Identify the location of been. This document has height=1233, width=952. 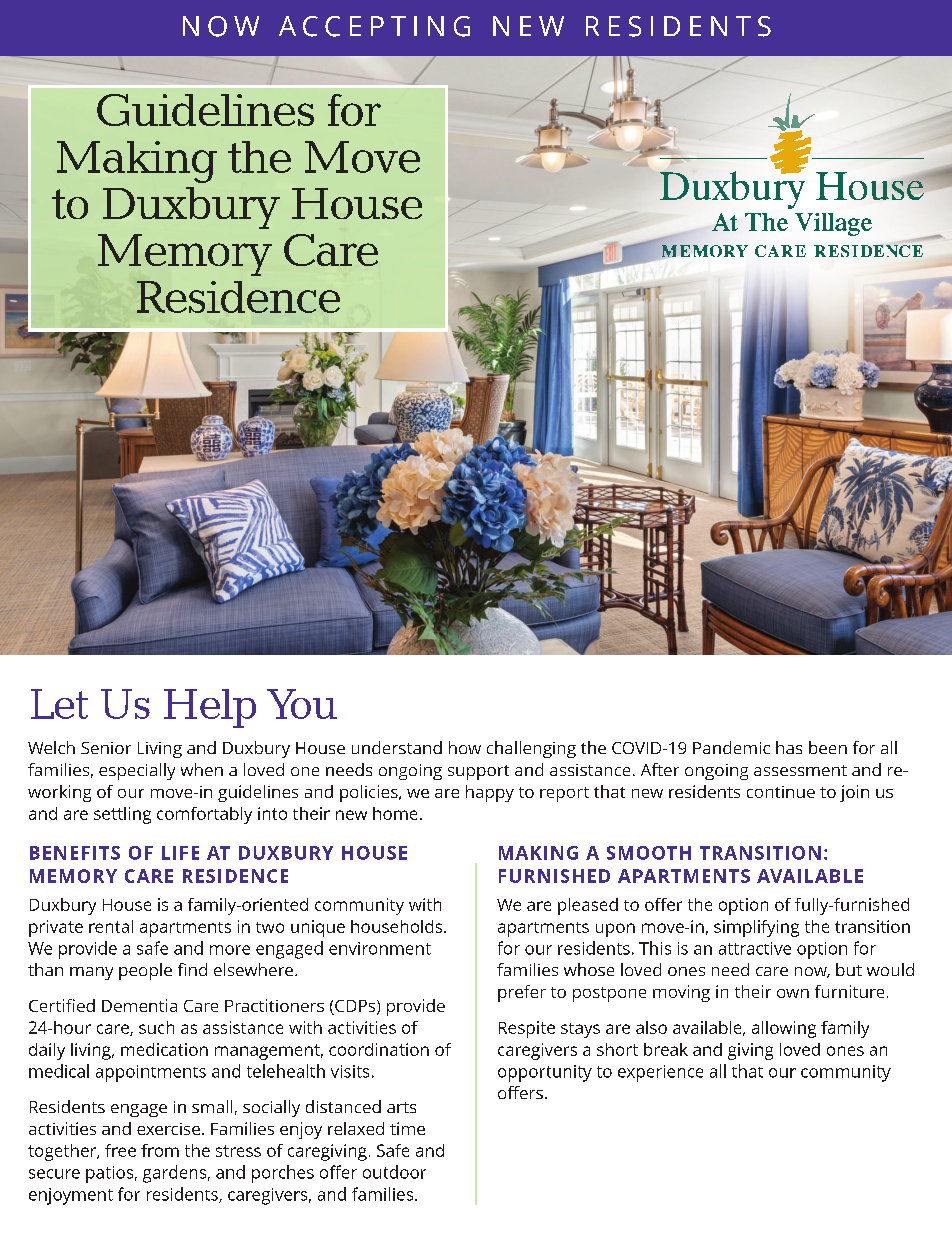
(828, 747).
